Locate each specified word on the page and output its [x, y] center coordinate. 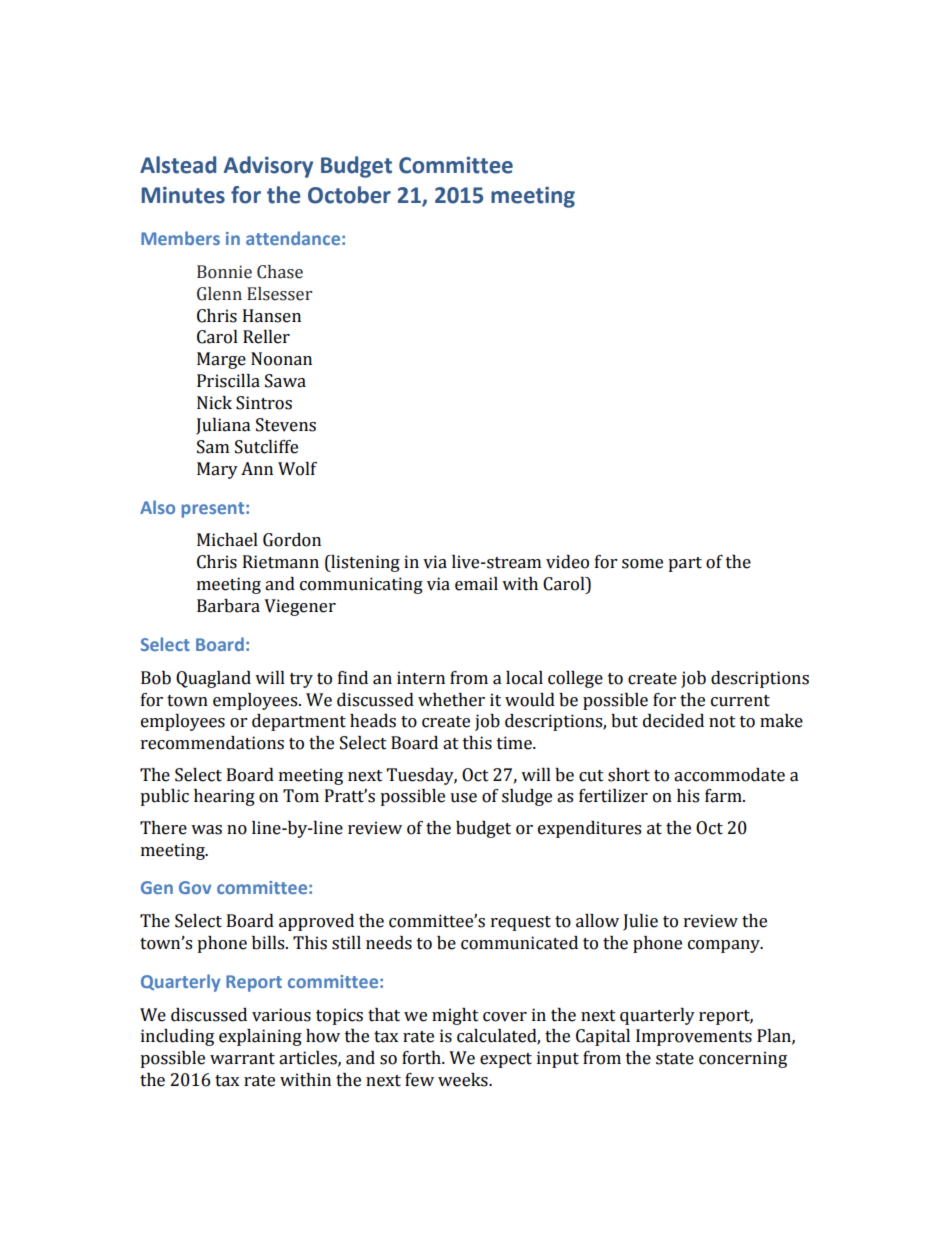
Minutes [183, 195]
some [642, 564]
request [521, 923]
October [349, 195]
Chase [280, 272]
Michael [227, 540]
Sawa [285, 381]
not [722, 722]
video [567, 562]
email [476, 584]
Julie [640, 922]
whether [451, 700]
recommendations [212, 743]
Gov [195, 887]
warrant [242, 1059]
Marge [221, 360]
